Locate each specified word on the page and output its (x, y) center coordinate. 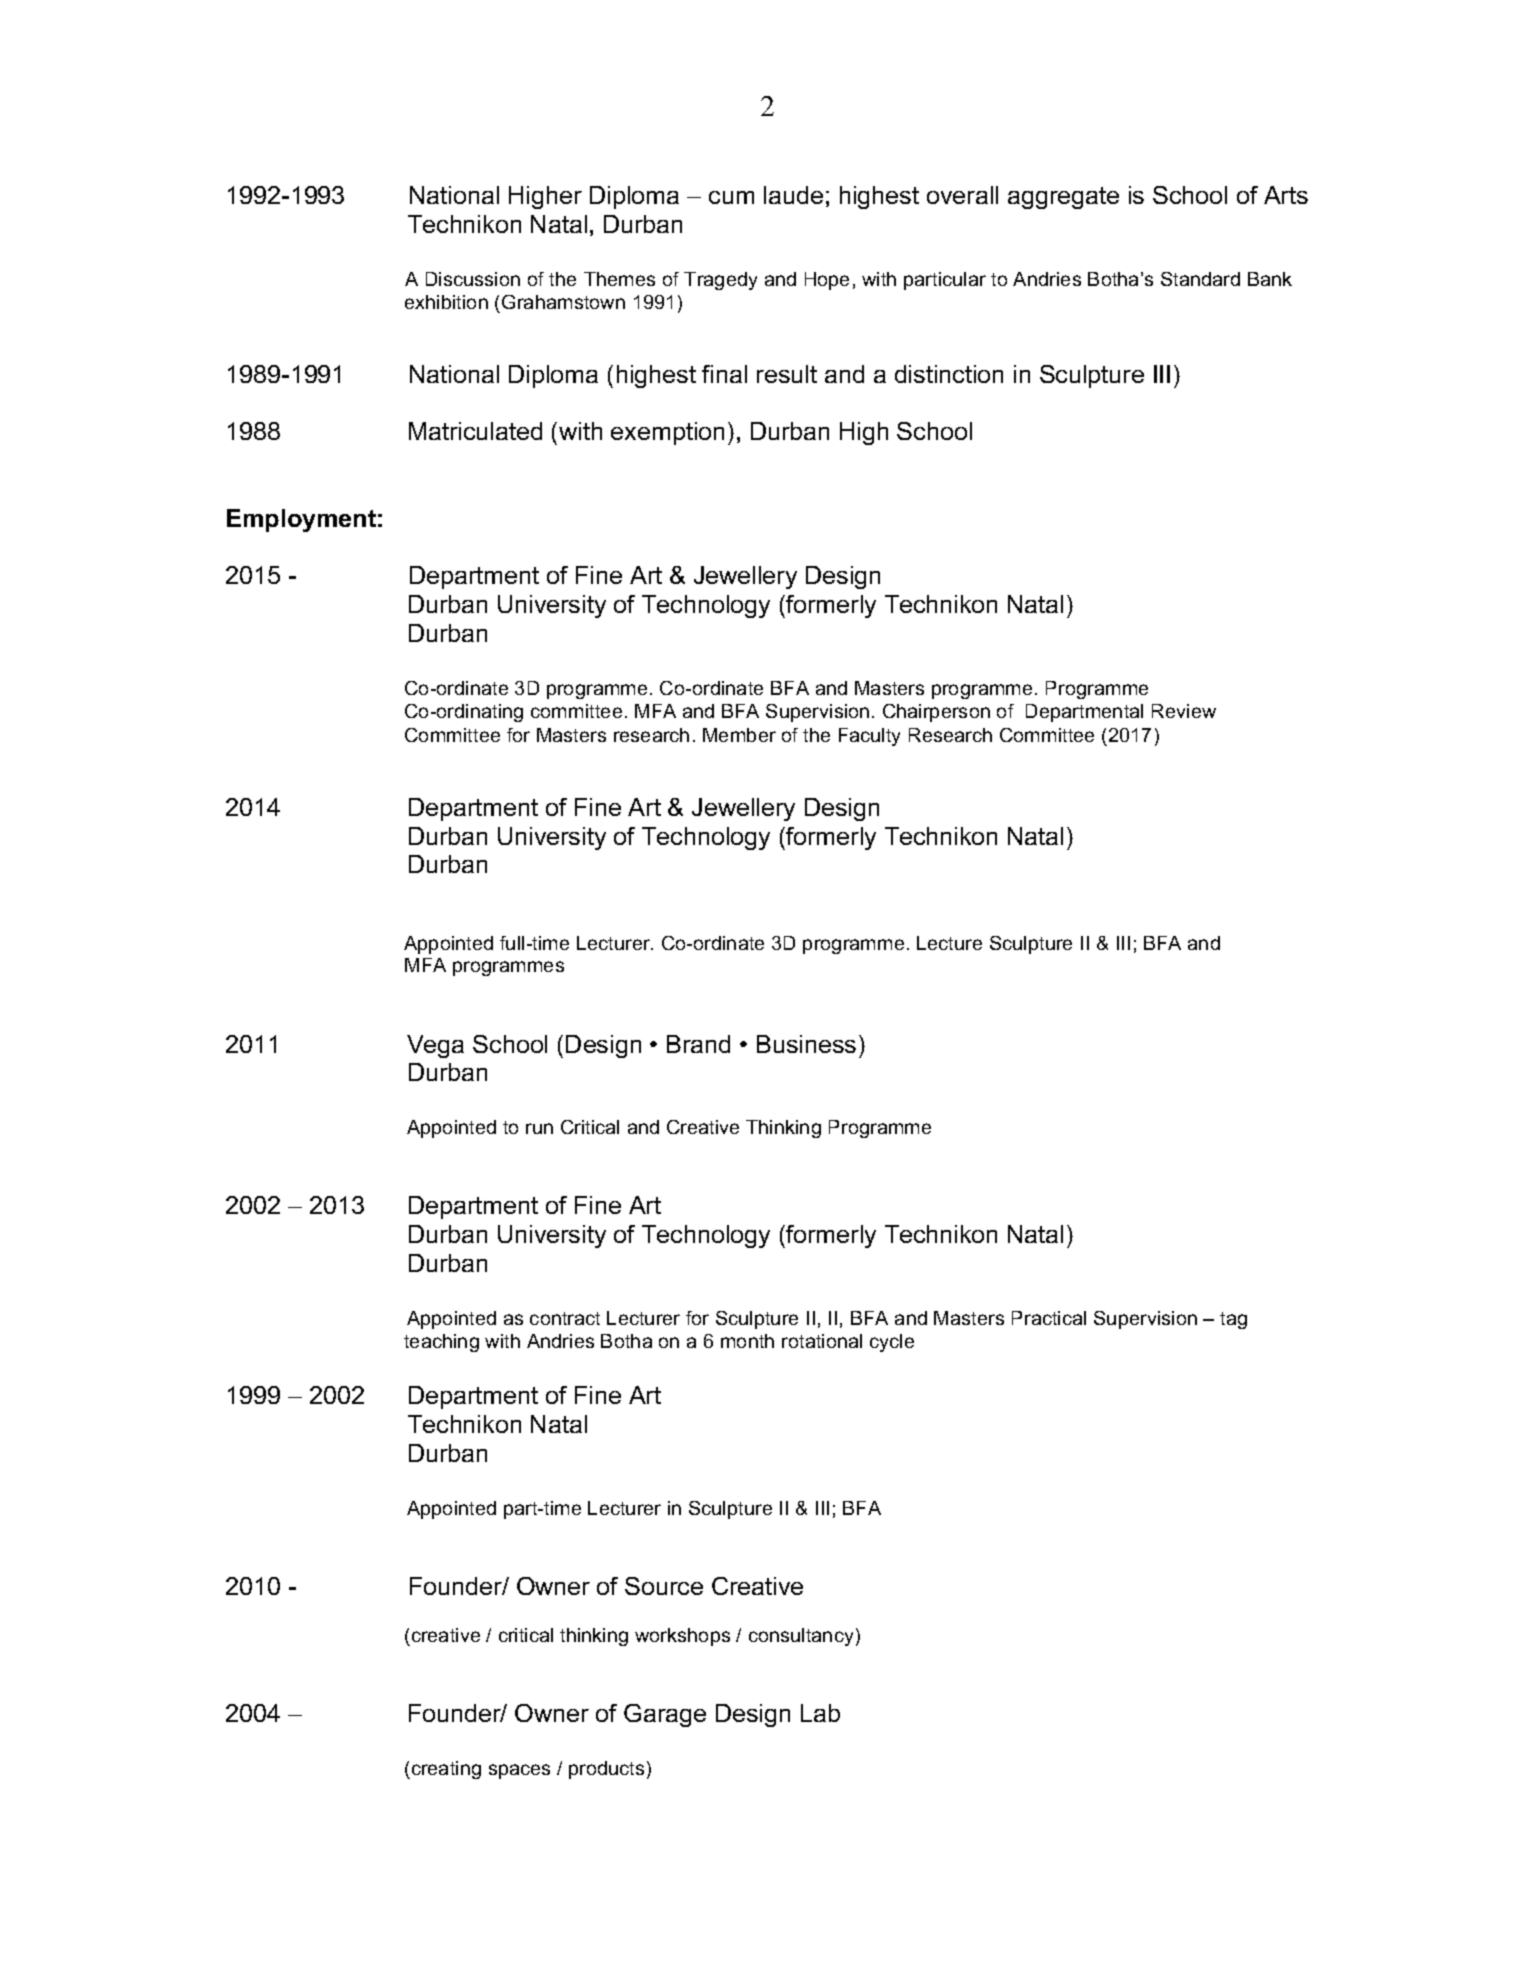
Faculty (869, 737)
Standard (1200, 279)
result (787, 374)
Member (739, 735)
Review (1184, 711)
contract (565, 1318)
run (539, 1128)
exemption (667, 433)
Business (806, 1044)
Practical (1049, 1318)
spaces (519, 1771)
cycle (892, 1343)
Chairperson (936, 713)
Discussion (473, 279)
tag (1233, 1320)
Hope (827, 281)
